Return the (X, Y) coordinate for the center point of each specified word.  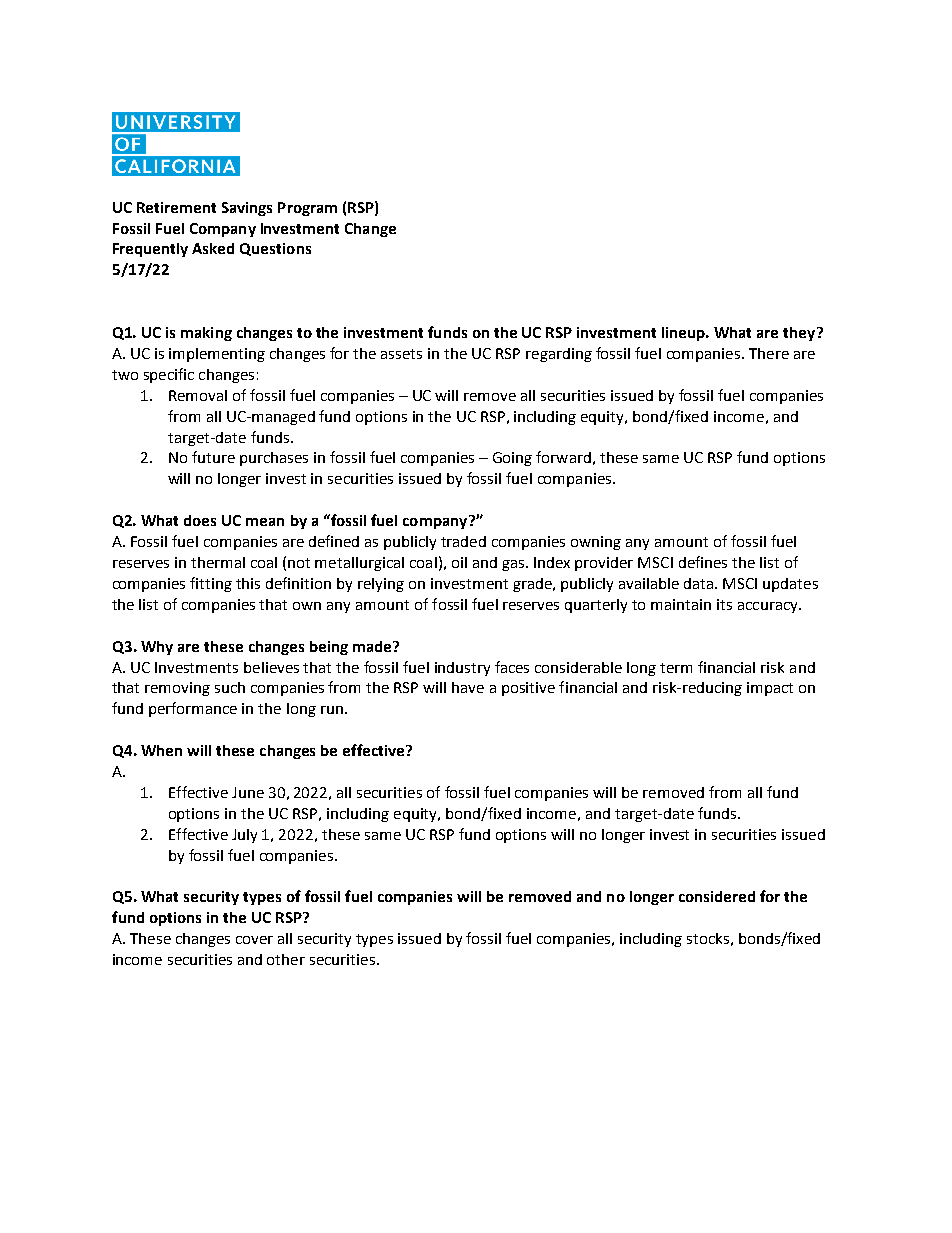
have (468, 687)
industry (462, 669)
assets (401, 354)
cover (254, 940)
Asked (213, 248)
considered (717, 896)
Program (307, 209)
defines (703, 562)
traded (463, 541)
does (200, 520)
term (676, 668)
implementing (217, 355)
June (248, 792)
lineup (684, 334)
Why (157, 648)
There (769, 353)
